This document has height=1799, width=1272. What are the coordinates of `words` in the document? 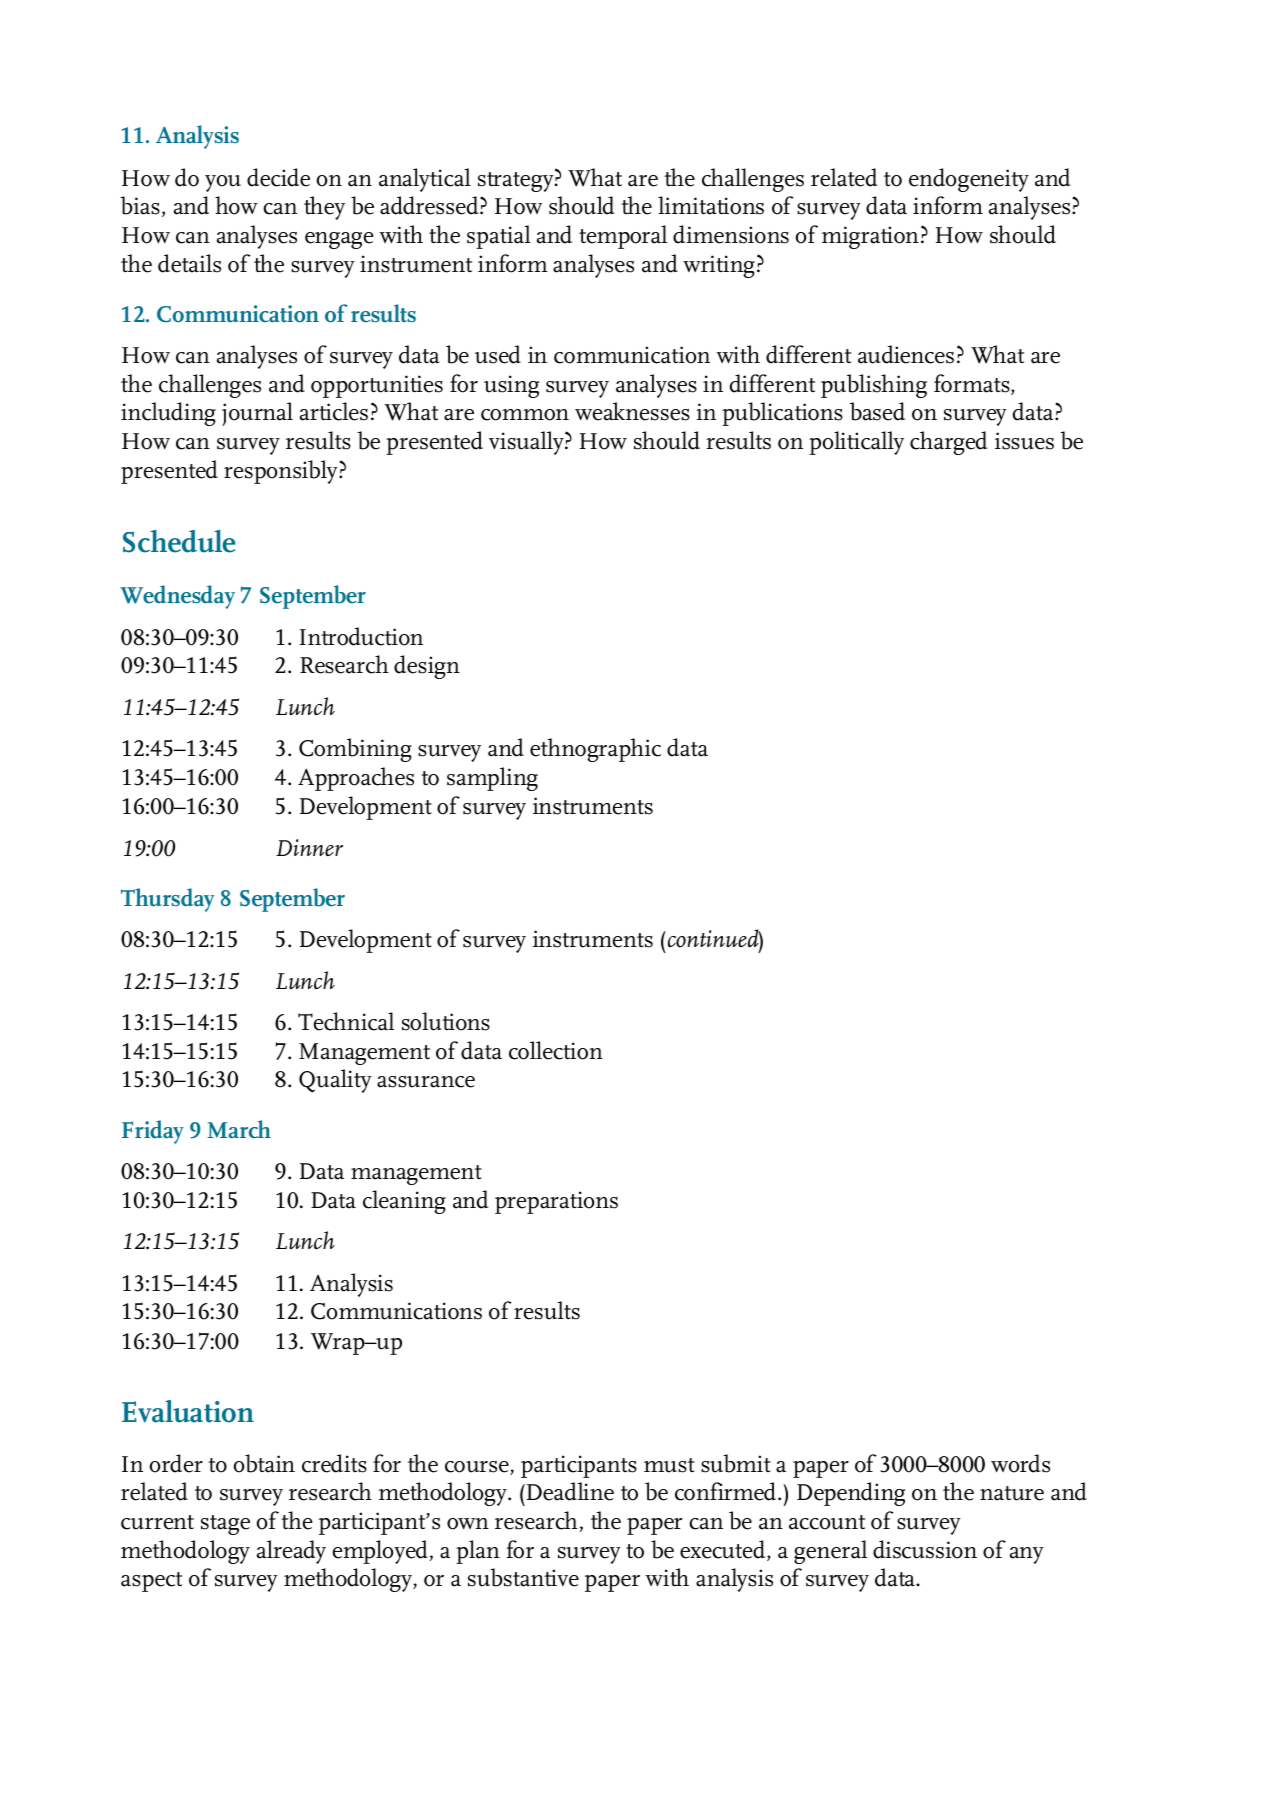 It's located at (1020, 1463).
